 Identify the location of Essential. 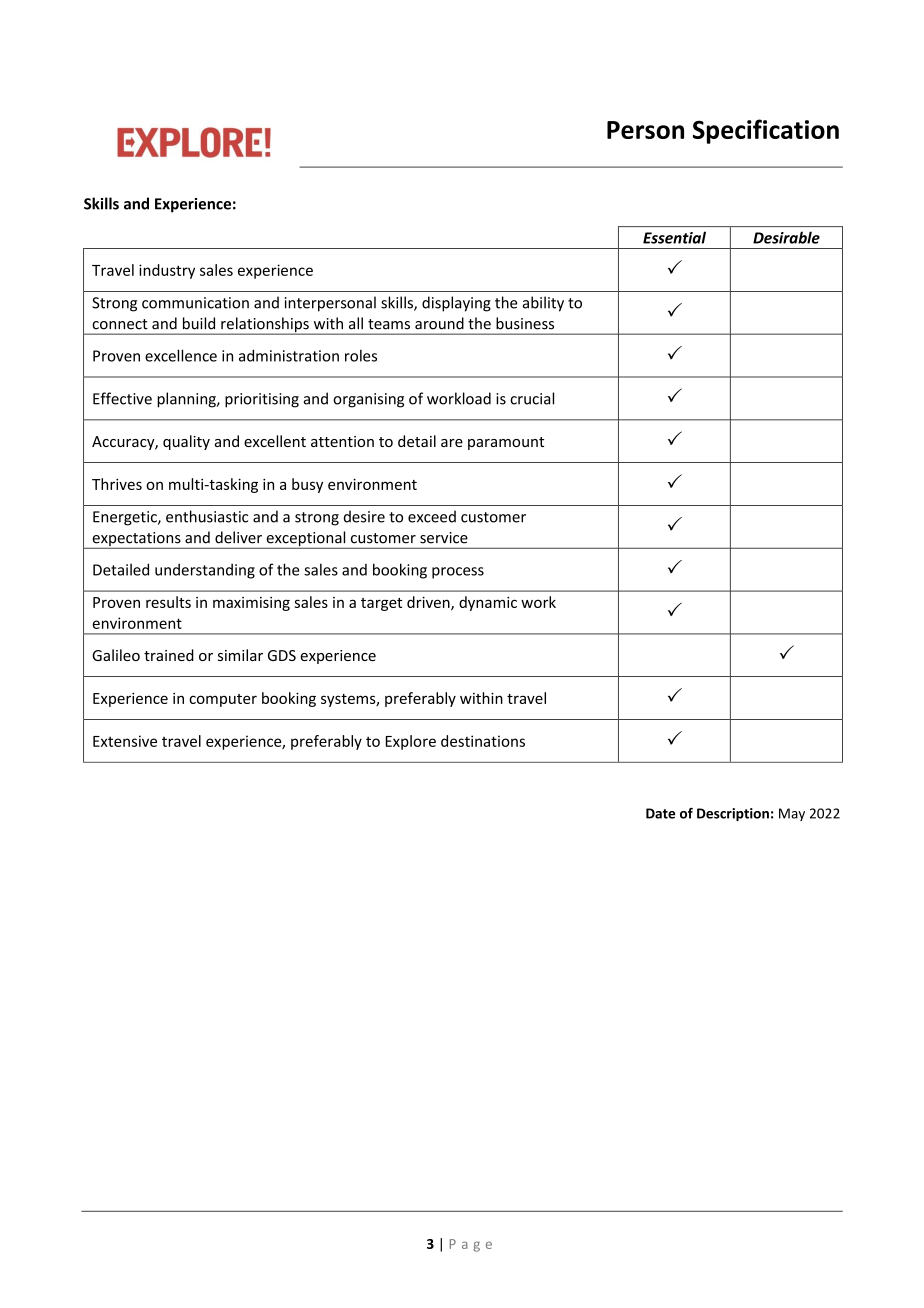
(674, 237).
